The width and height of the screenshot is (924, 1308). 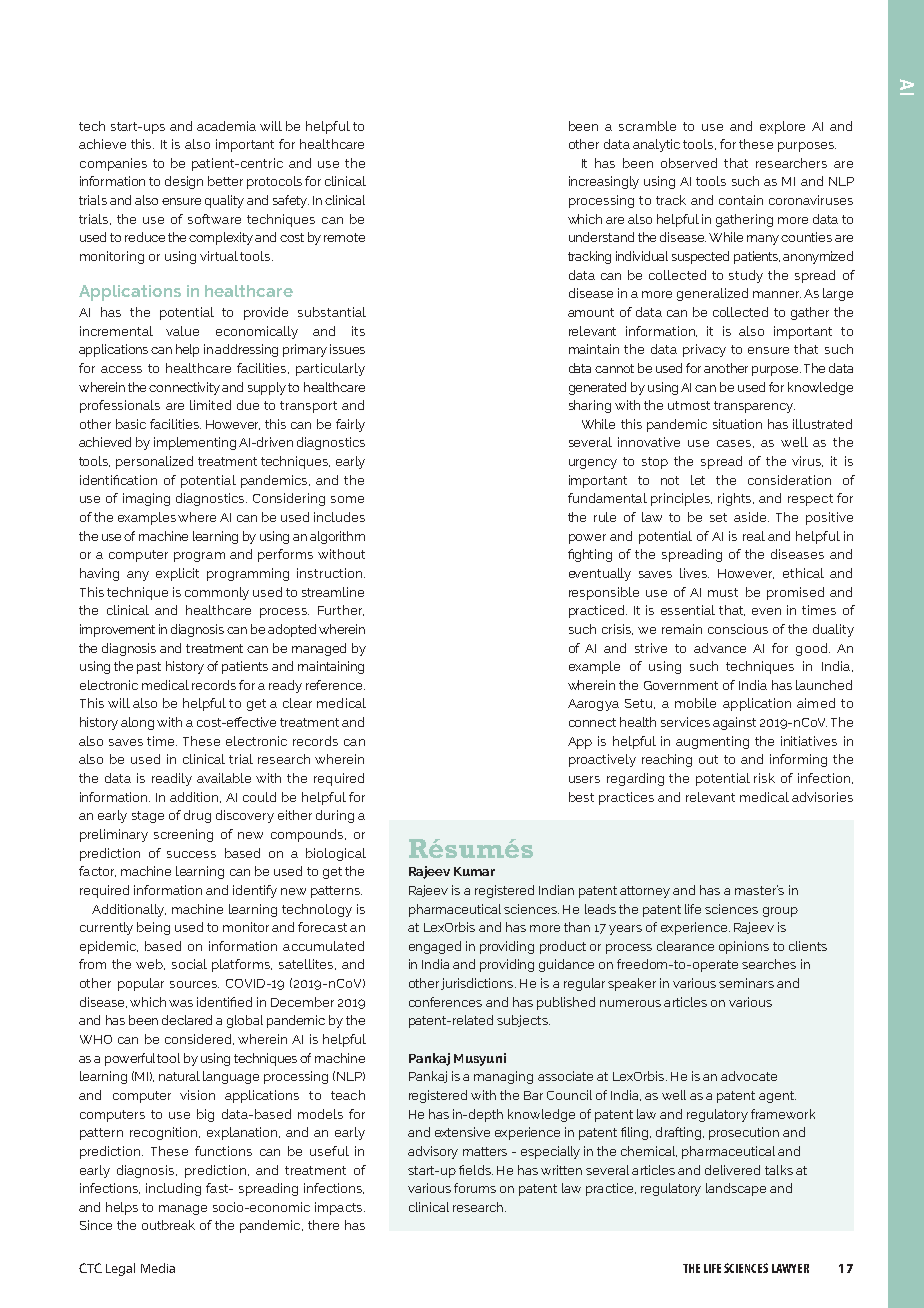 I want to click on contain, so click(x=741, y=200).
